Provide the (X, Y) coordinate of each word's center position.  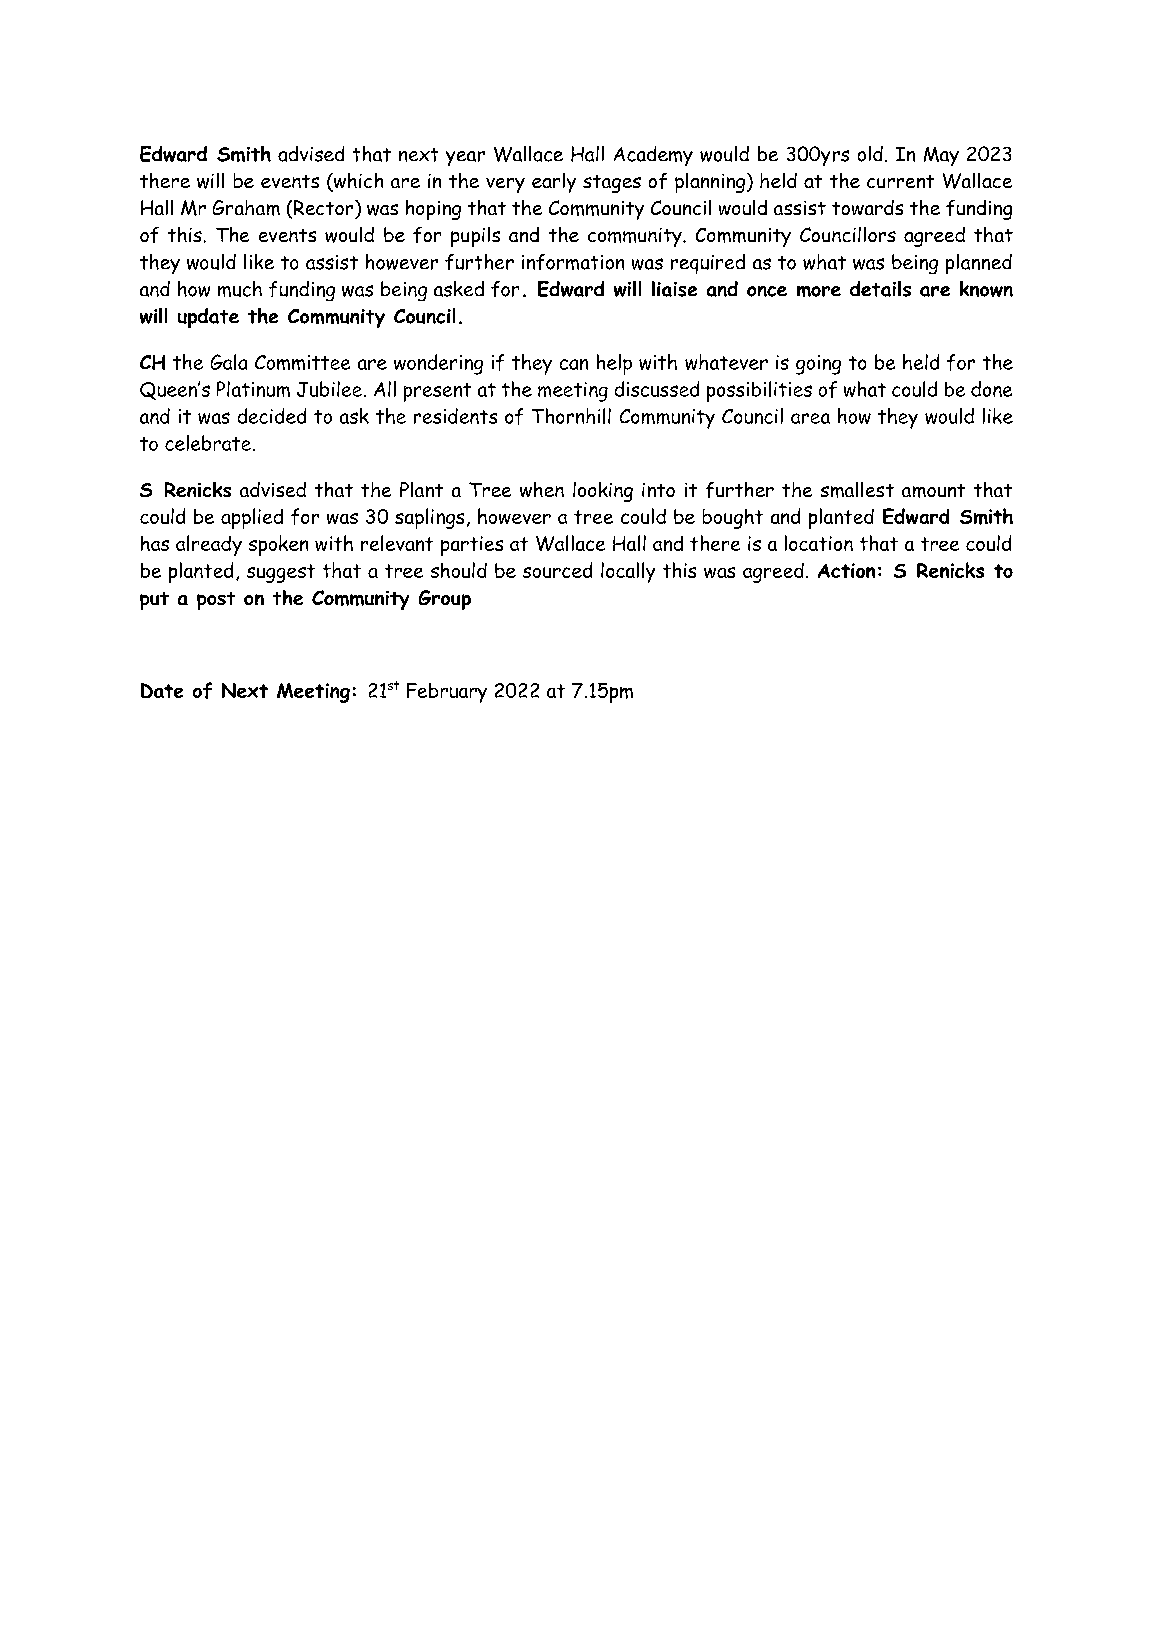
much (240, 289)
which (357, 182)
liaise (674, 289)
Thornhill (571, 416)
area (810, 418)
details (880, 289)
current (900, 181)
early (554, 183)
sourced (557, 570)
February (447, 693)
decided (272, 416)
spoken (278, 545)
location (819, 543)
